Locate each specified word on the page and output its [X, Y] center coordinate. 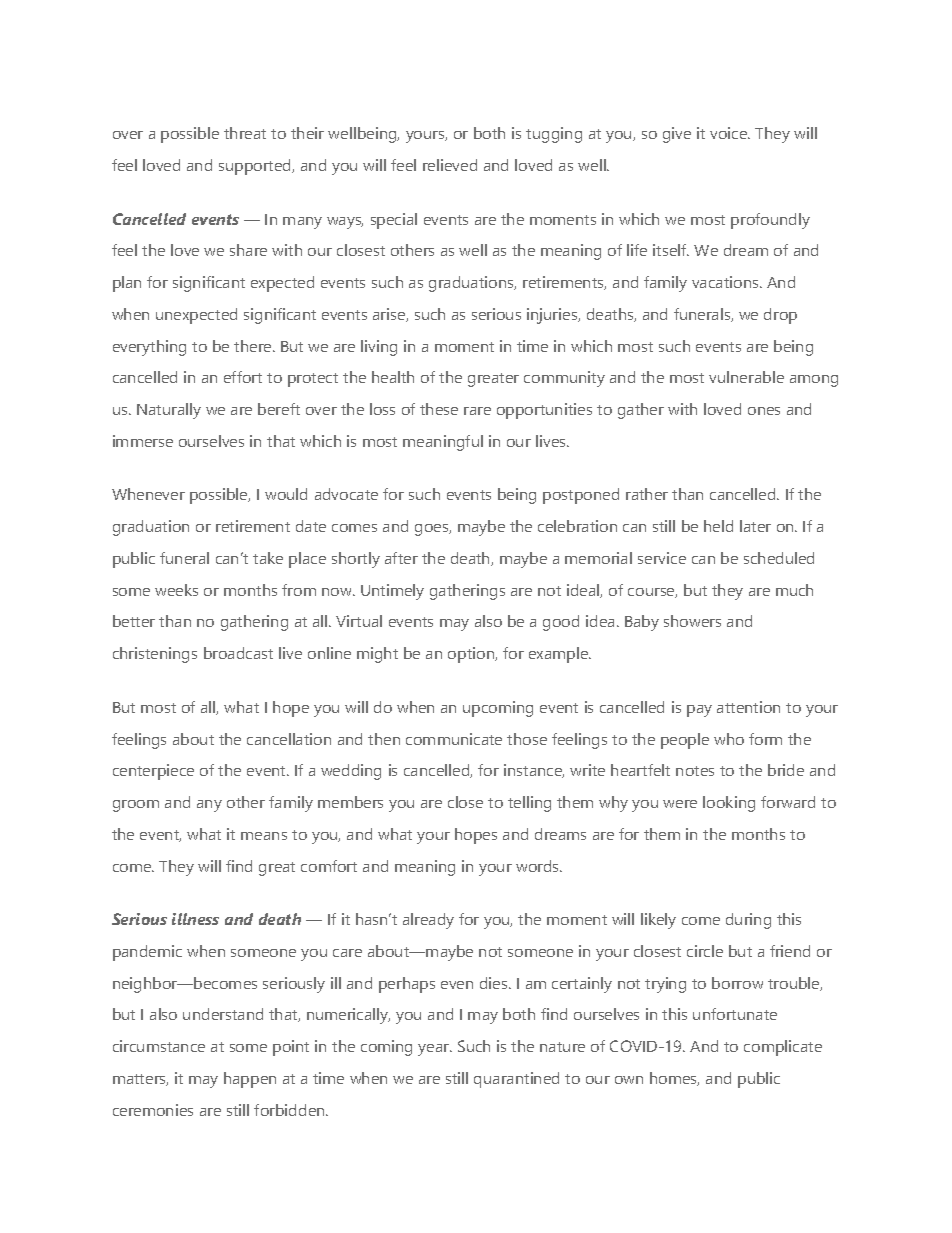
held [718, 526]
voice [730, 133]
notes [695, 771]
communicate [454, 739]
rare [477, 411]
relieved [450, 165]
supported [256, 167]
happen [250, 1080]
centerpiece [153, 772]
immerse [143, 441]
